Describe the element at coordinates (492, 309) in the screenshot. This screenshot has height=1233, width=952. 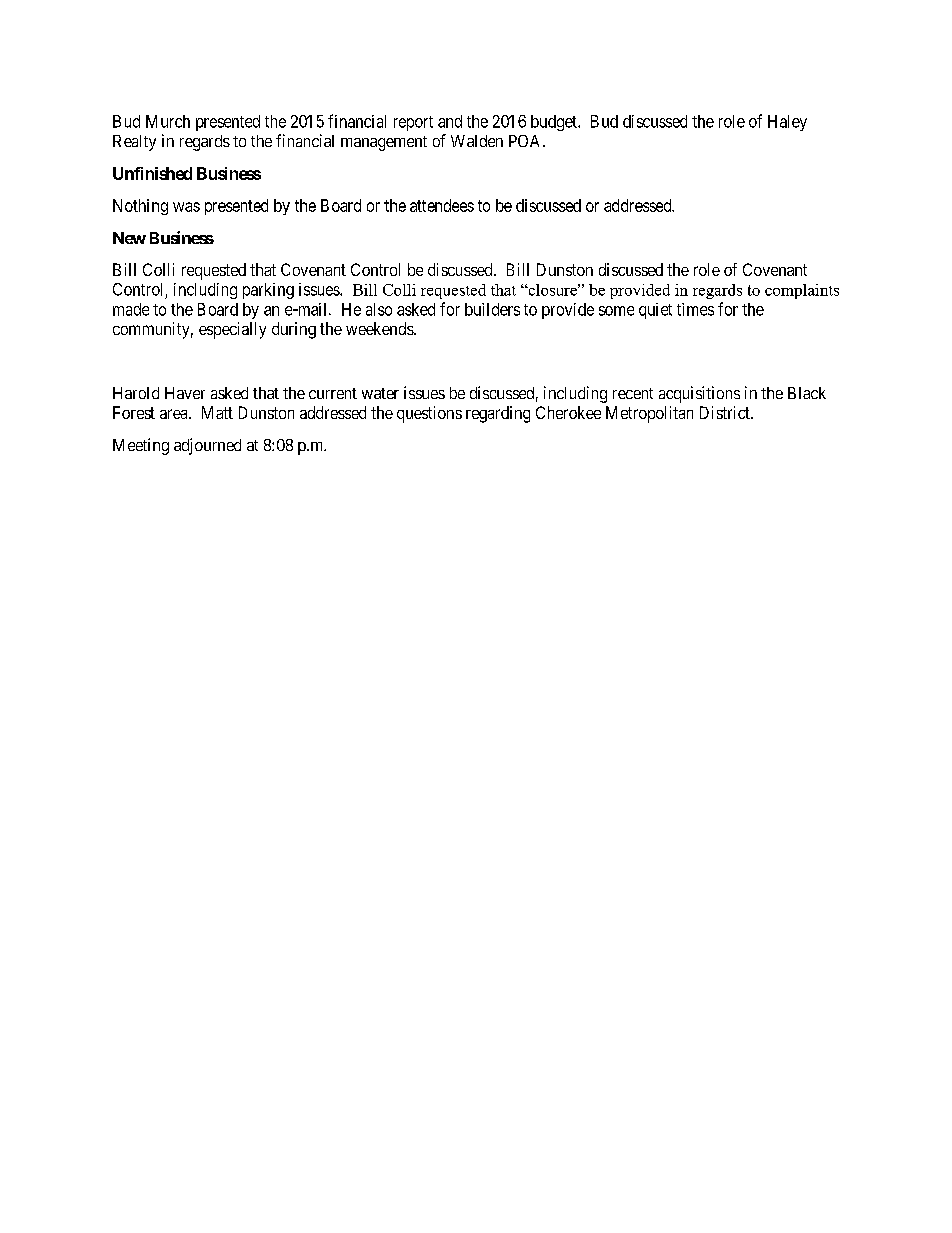
I see `builders` at that location.
